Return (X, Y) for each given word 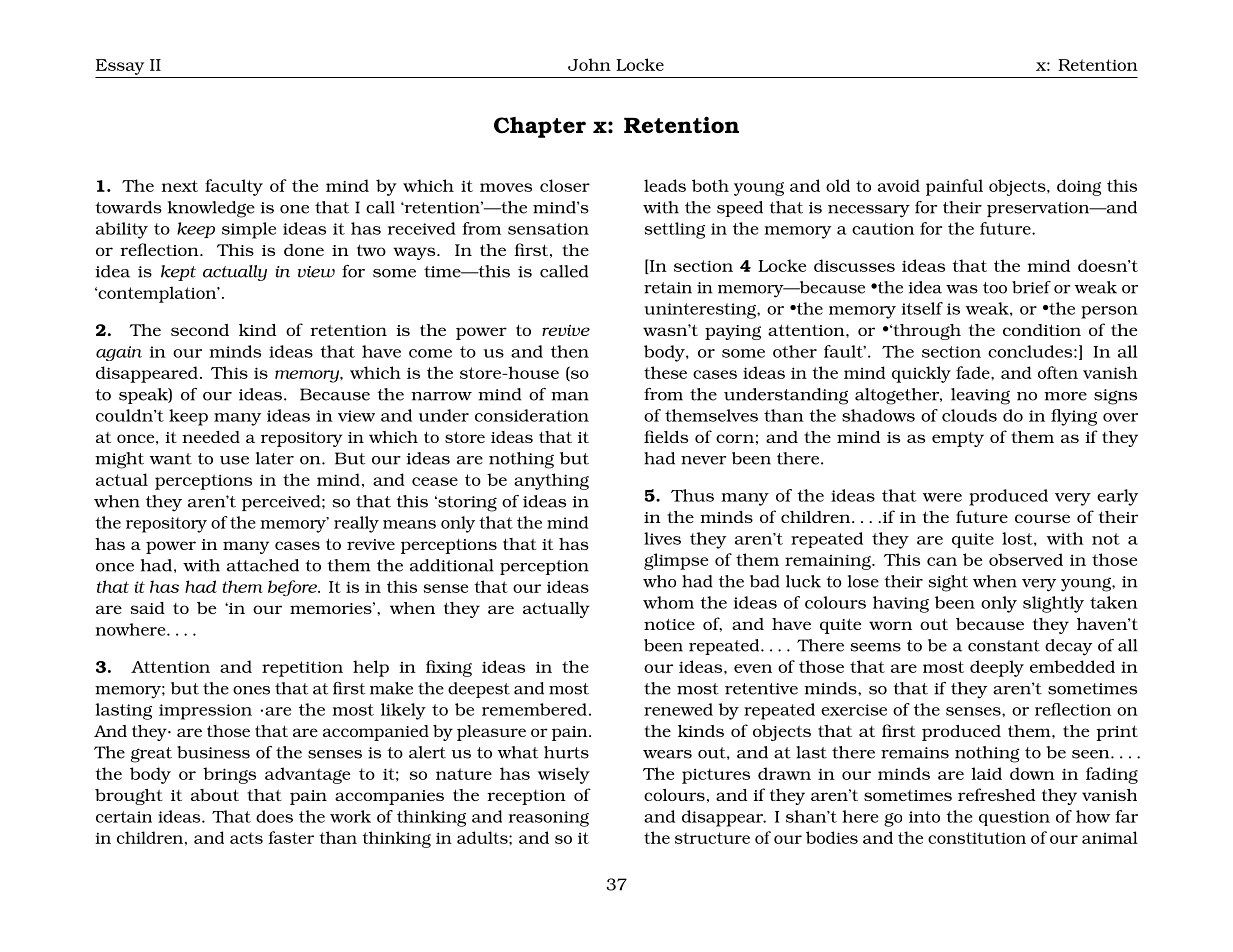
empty (958, 439)
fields (666, 436)
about (215, 795)
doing (1079, 187)
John (589, 64)
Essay (120, 67)
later (275, 458)
